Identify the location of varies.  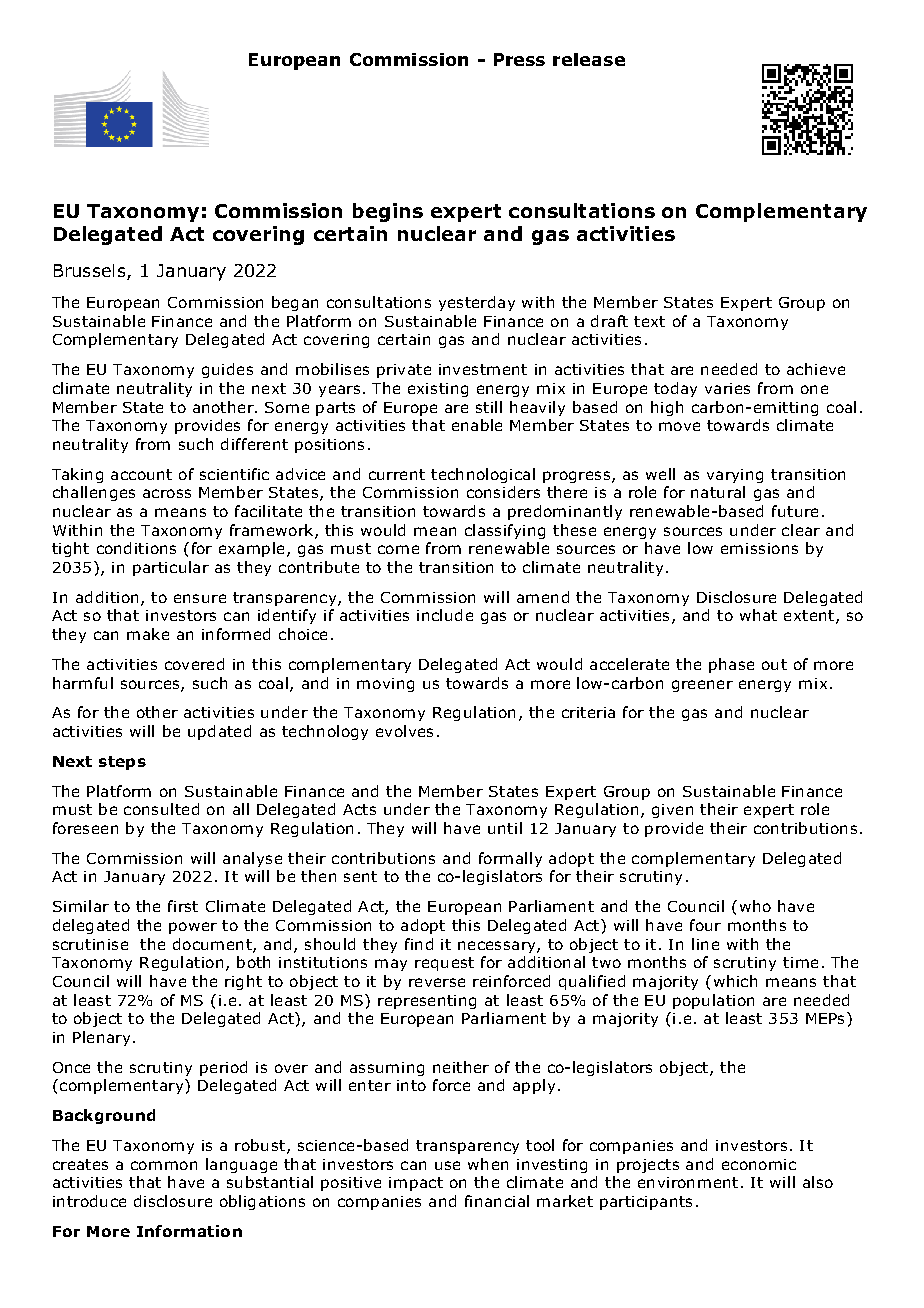
(727, 388).
